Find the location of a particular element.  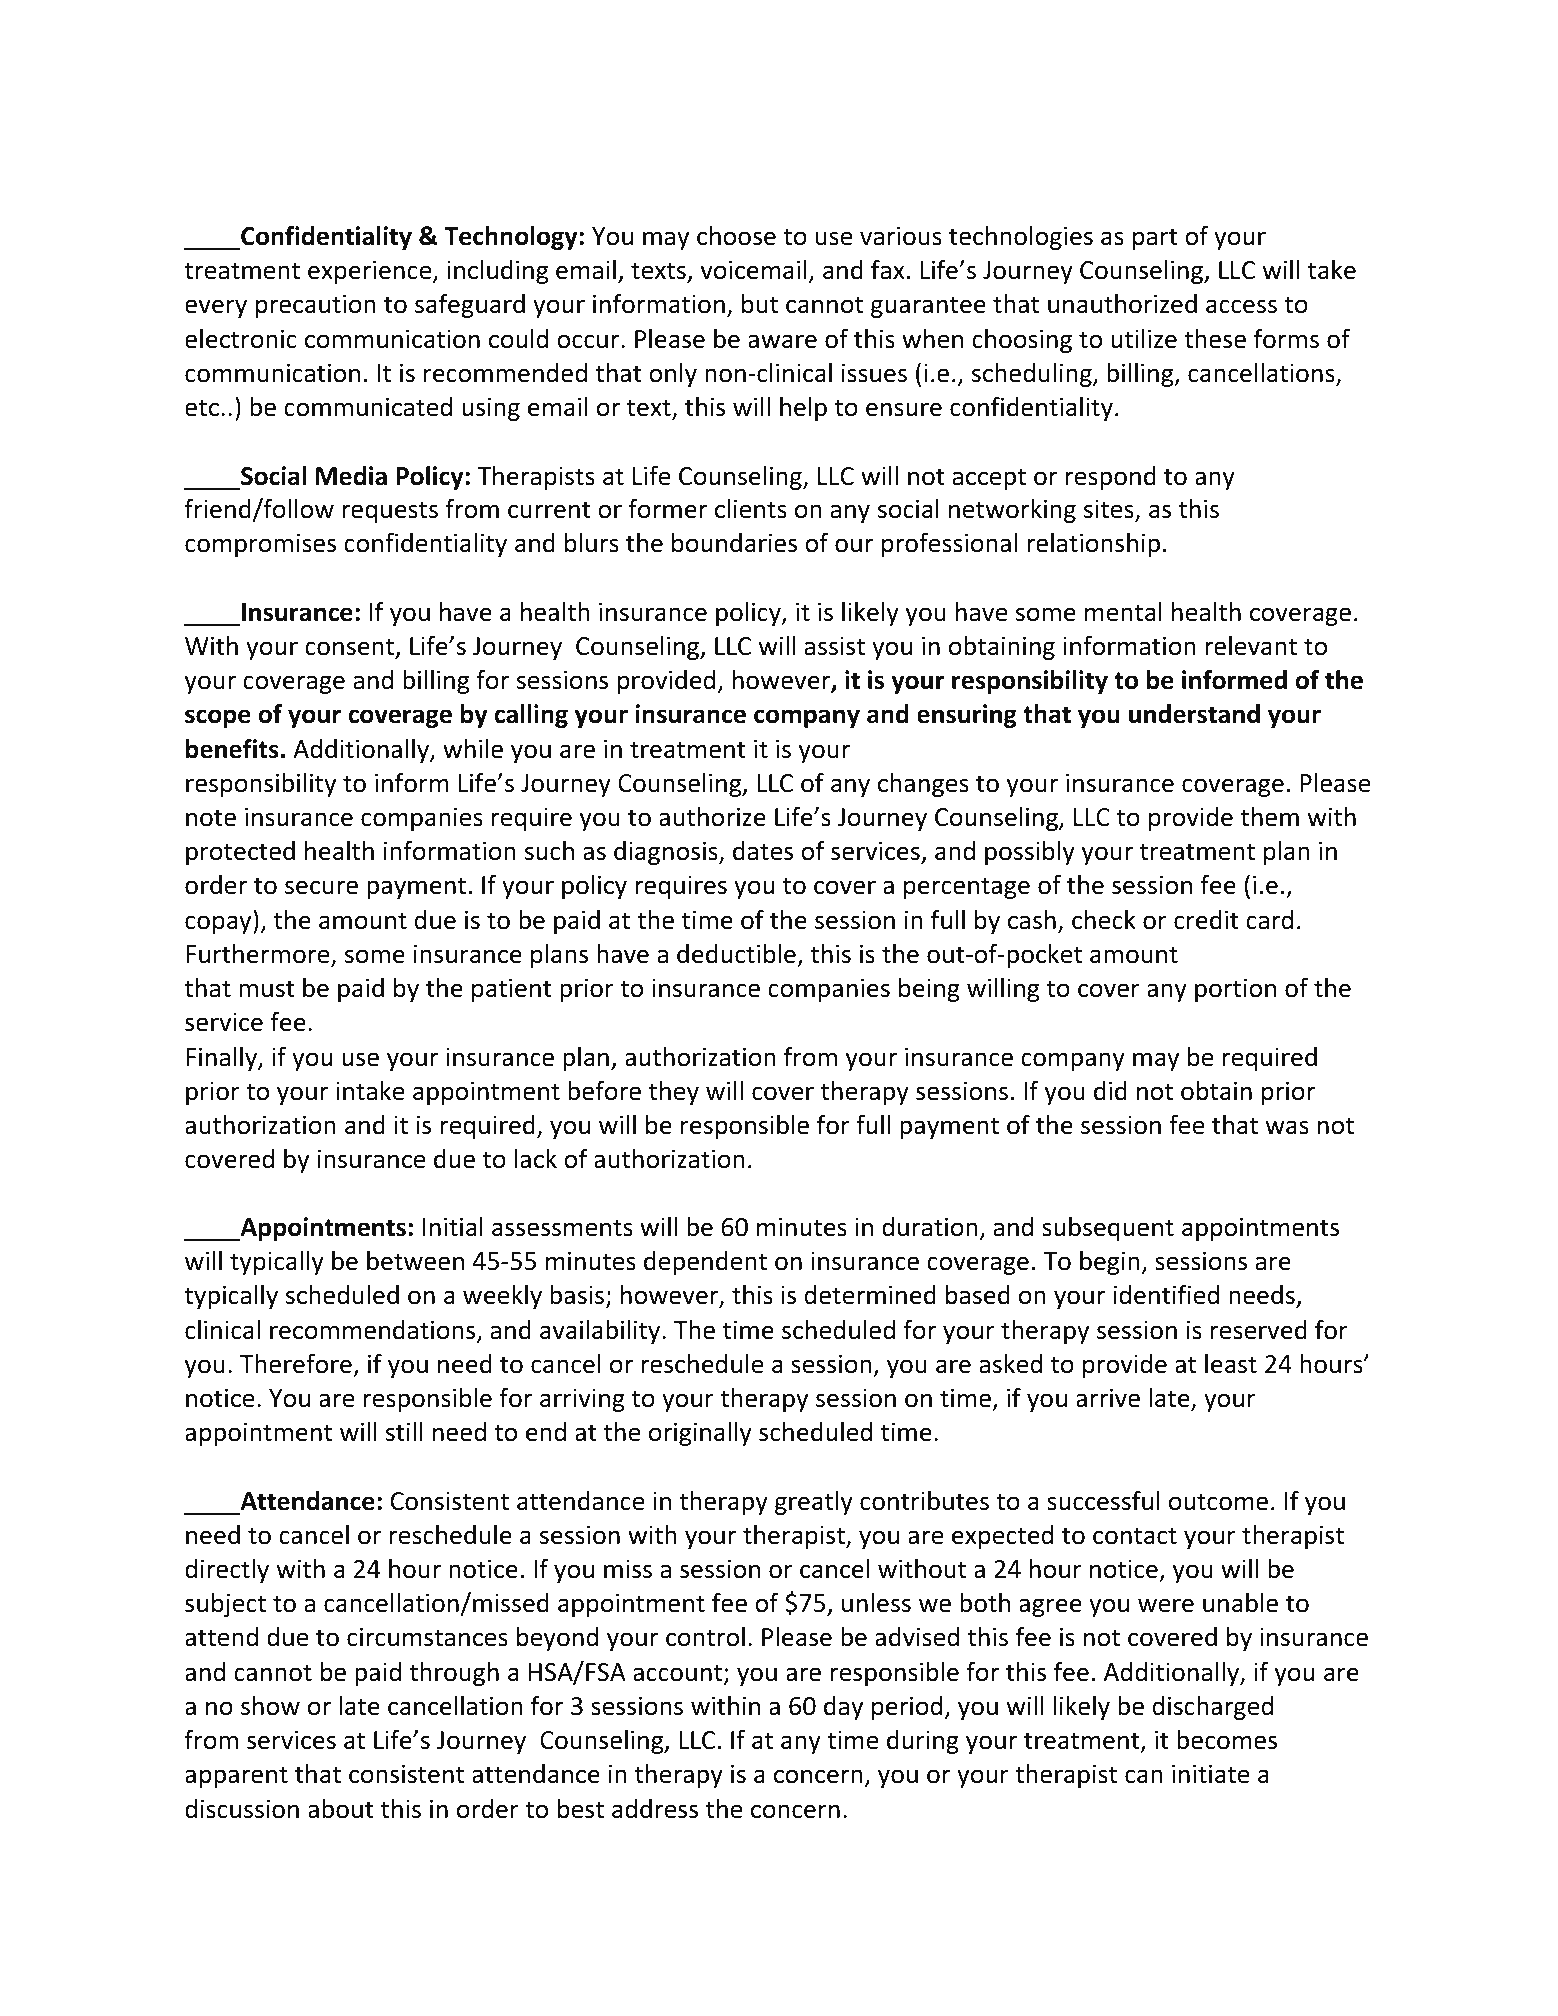

precaution is located at coordinates (316, 306).
